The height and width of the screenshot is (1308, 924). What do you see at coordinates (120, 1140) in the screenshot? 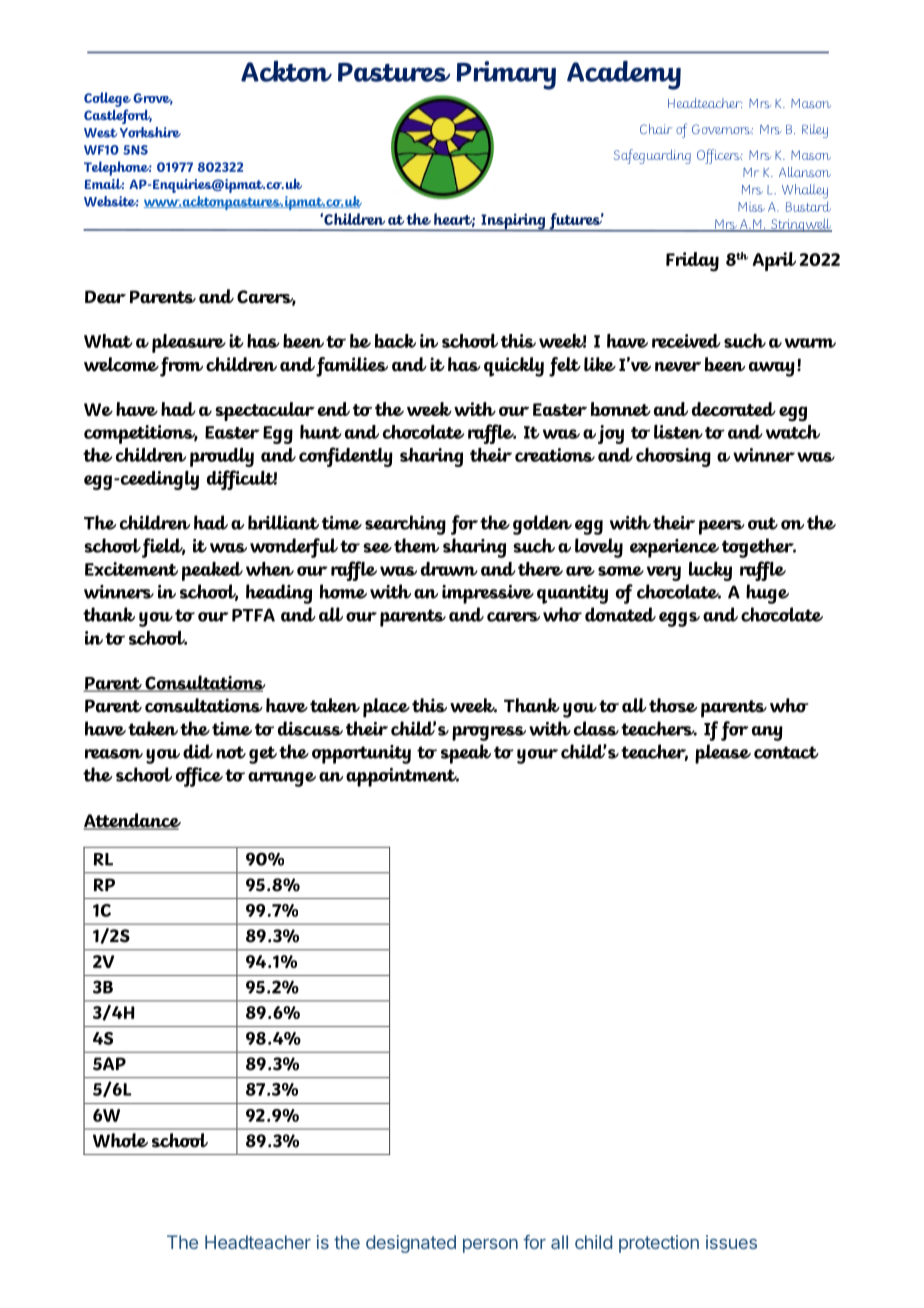
I see `Whole` at bounding box center [120, 1140].
